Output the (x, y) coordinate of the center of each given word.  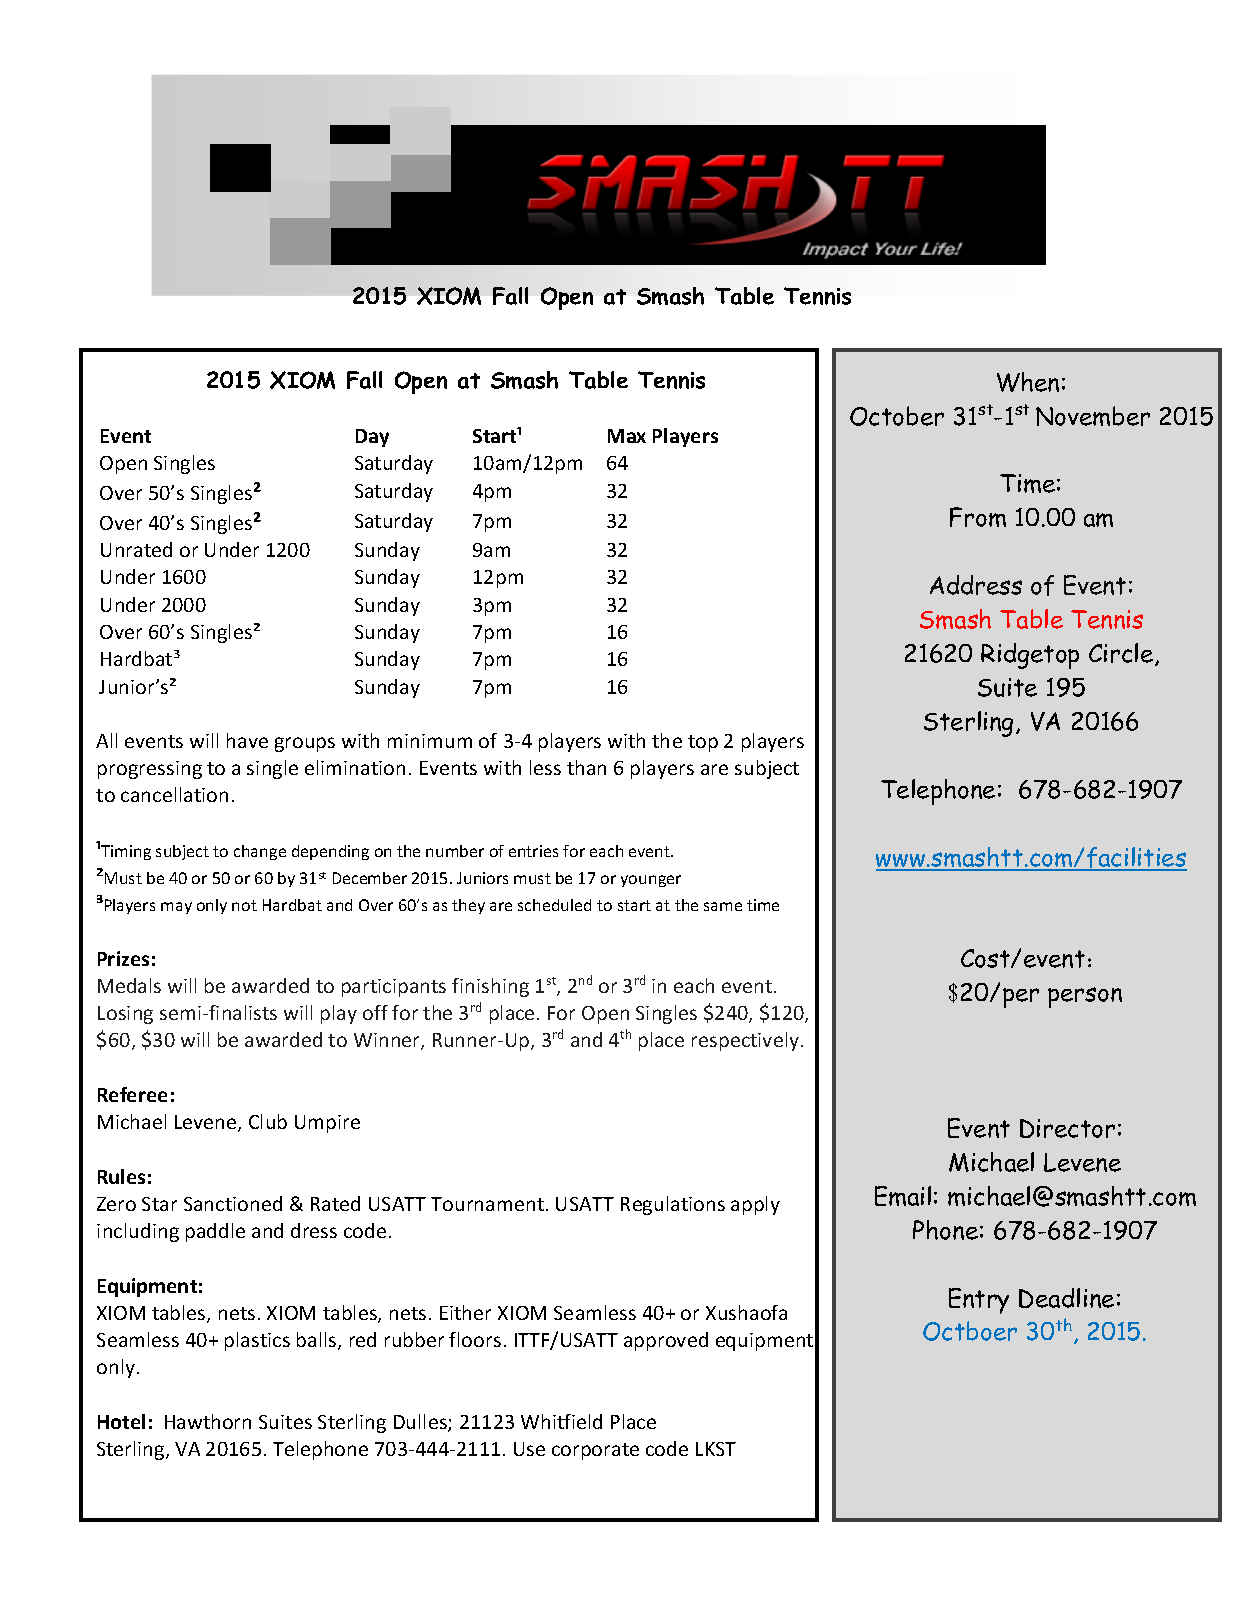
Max (627, 436)
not (244, 905)
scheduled (554, 905)
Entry (979, 1301)
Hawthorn (208, 1421)
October (897, 416)
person (1085, 997)
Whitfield (561, 1421)
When (1028, 382)
